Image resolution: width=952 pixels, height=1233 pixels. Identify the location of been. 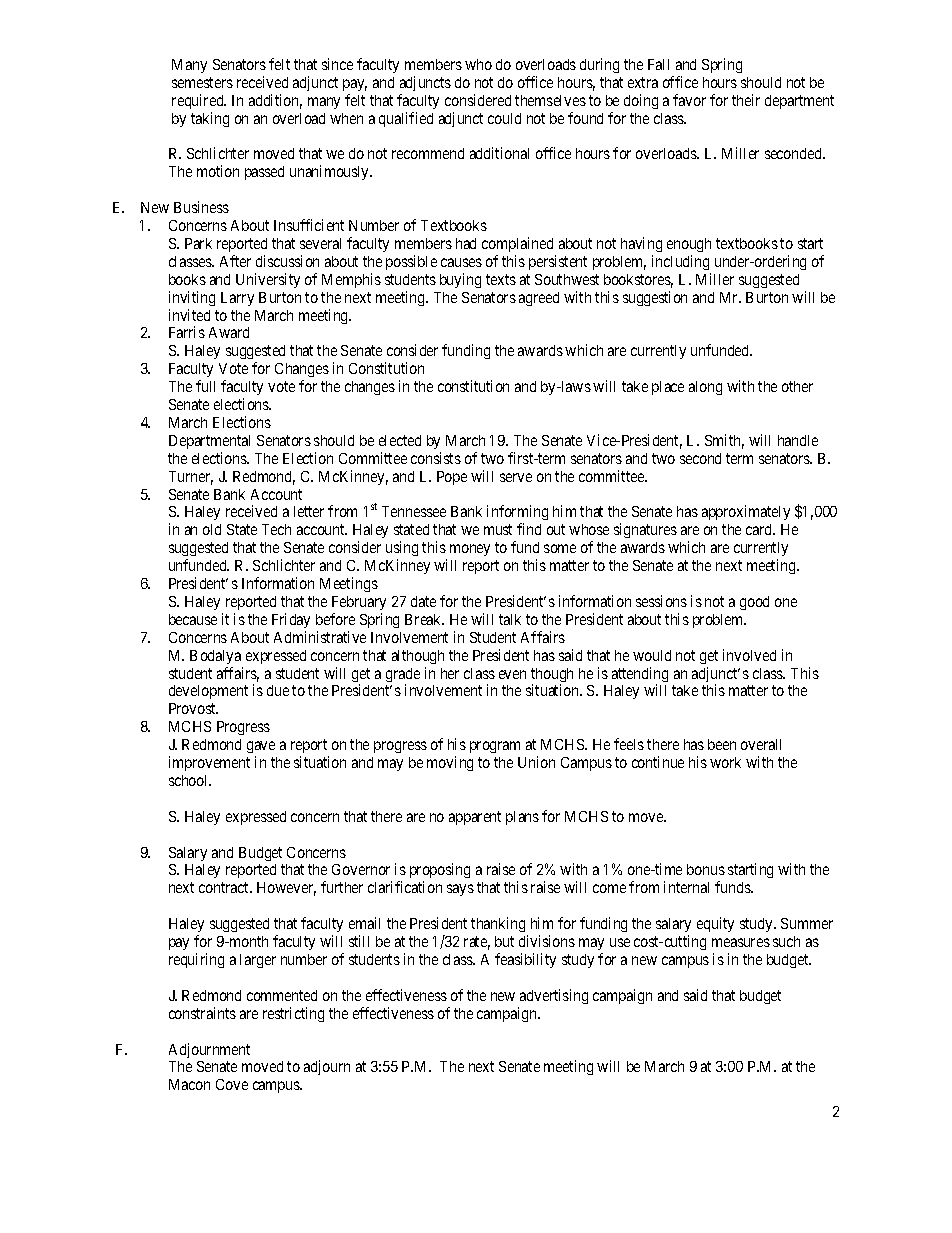
(722, 744).
